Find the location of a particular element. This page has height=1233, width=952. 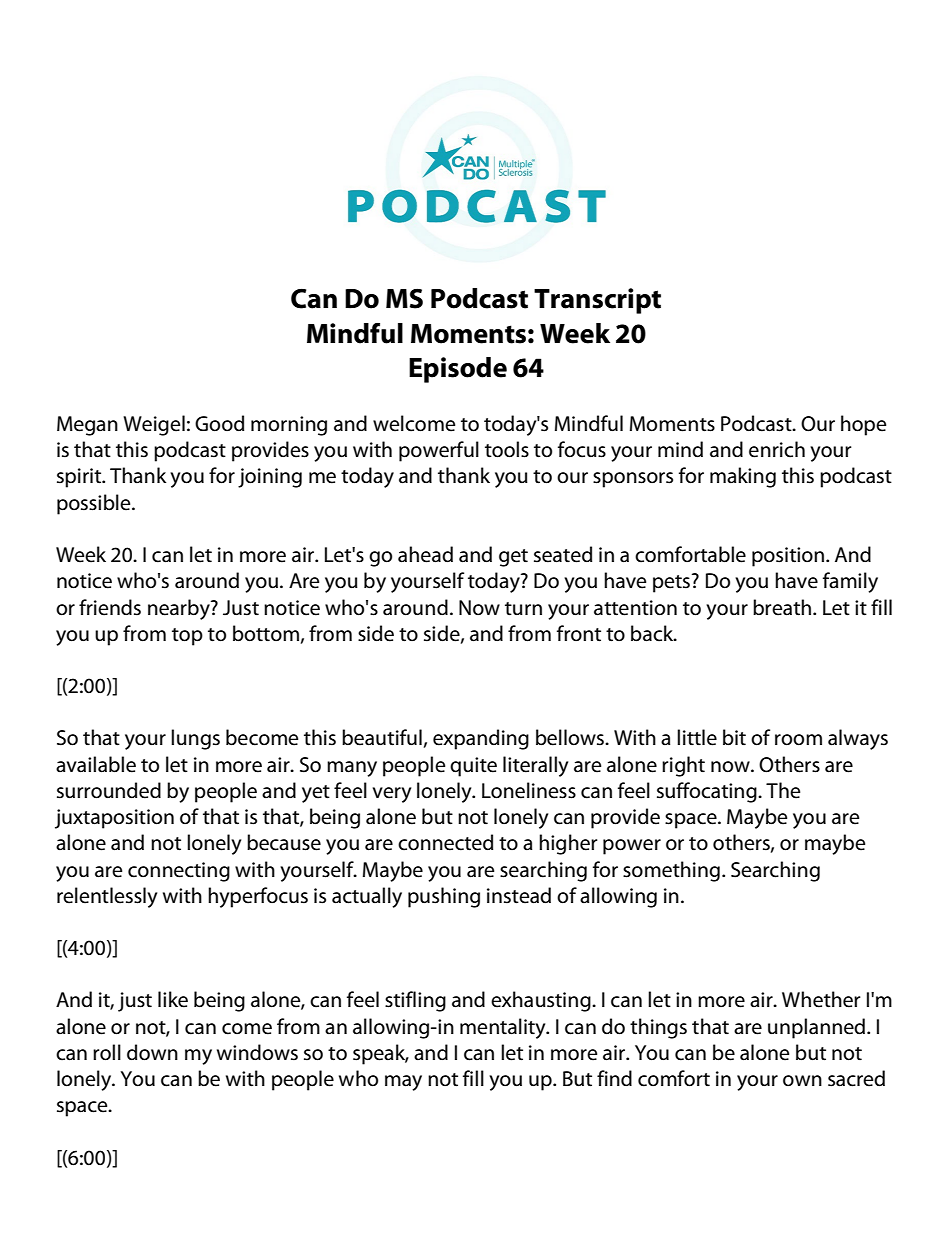

expanding is located at coordinates (481, 739).
